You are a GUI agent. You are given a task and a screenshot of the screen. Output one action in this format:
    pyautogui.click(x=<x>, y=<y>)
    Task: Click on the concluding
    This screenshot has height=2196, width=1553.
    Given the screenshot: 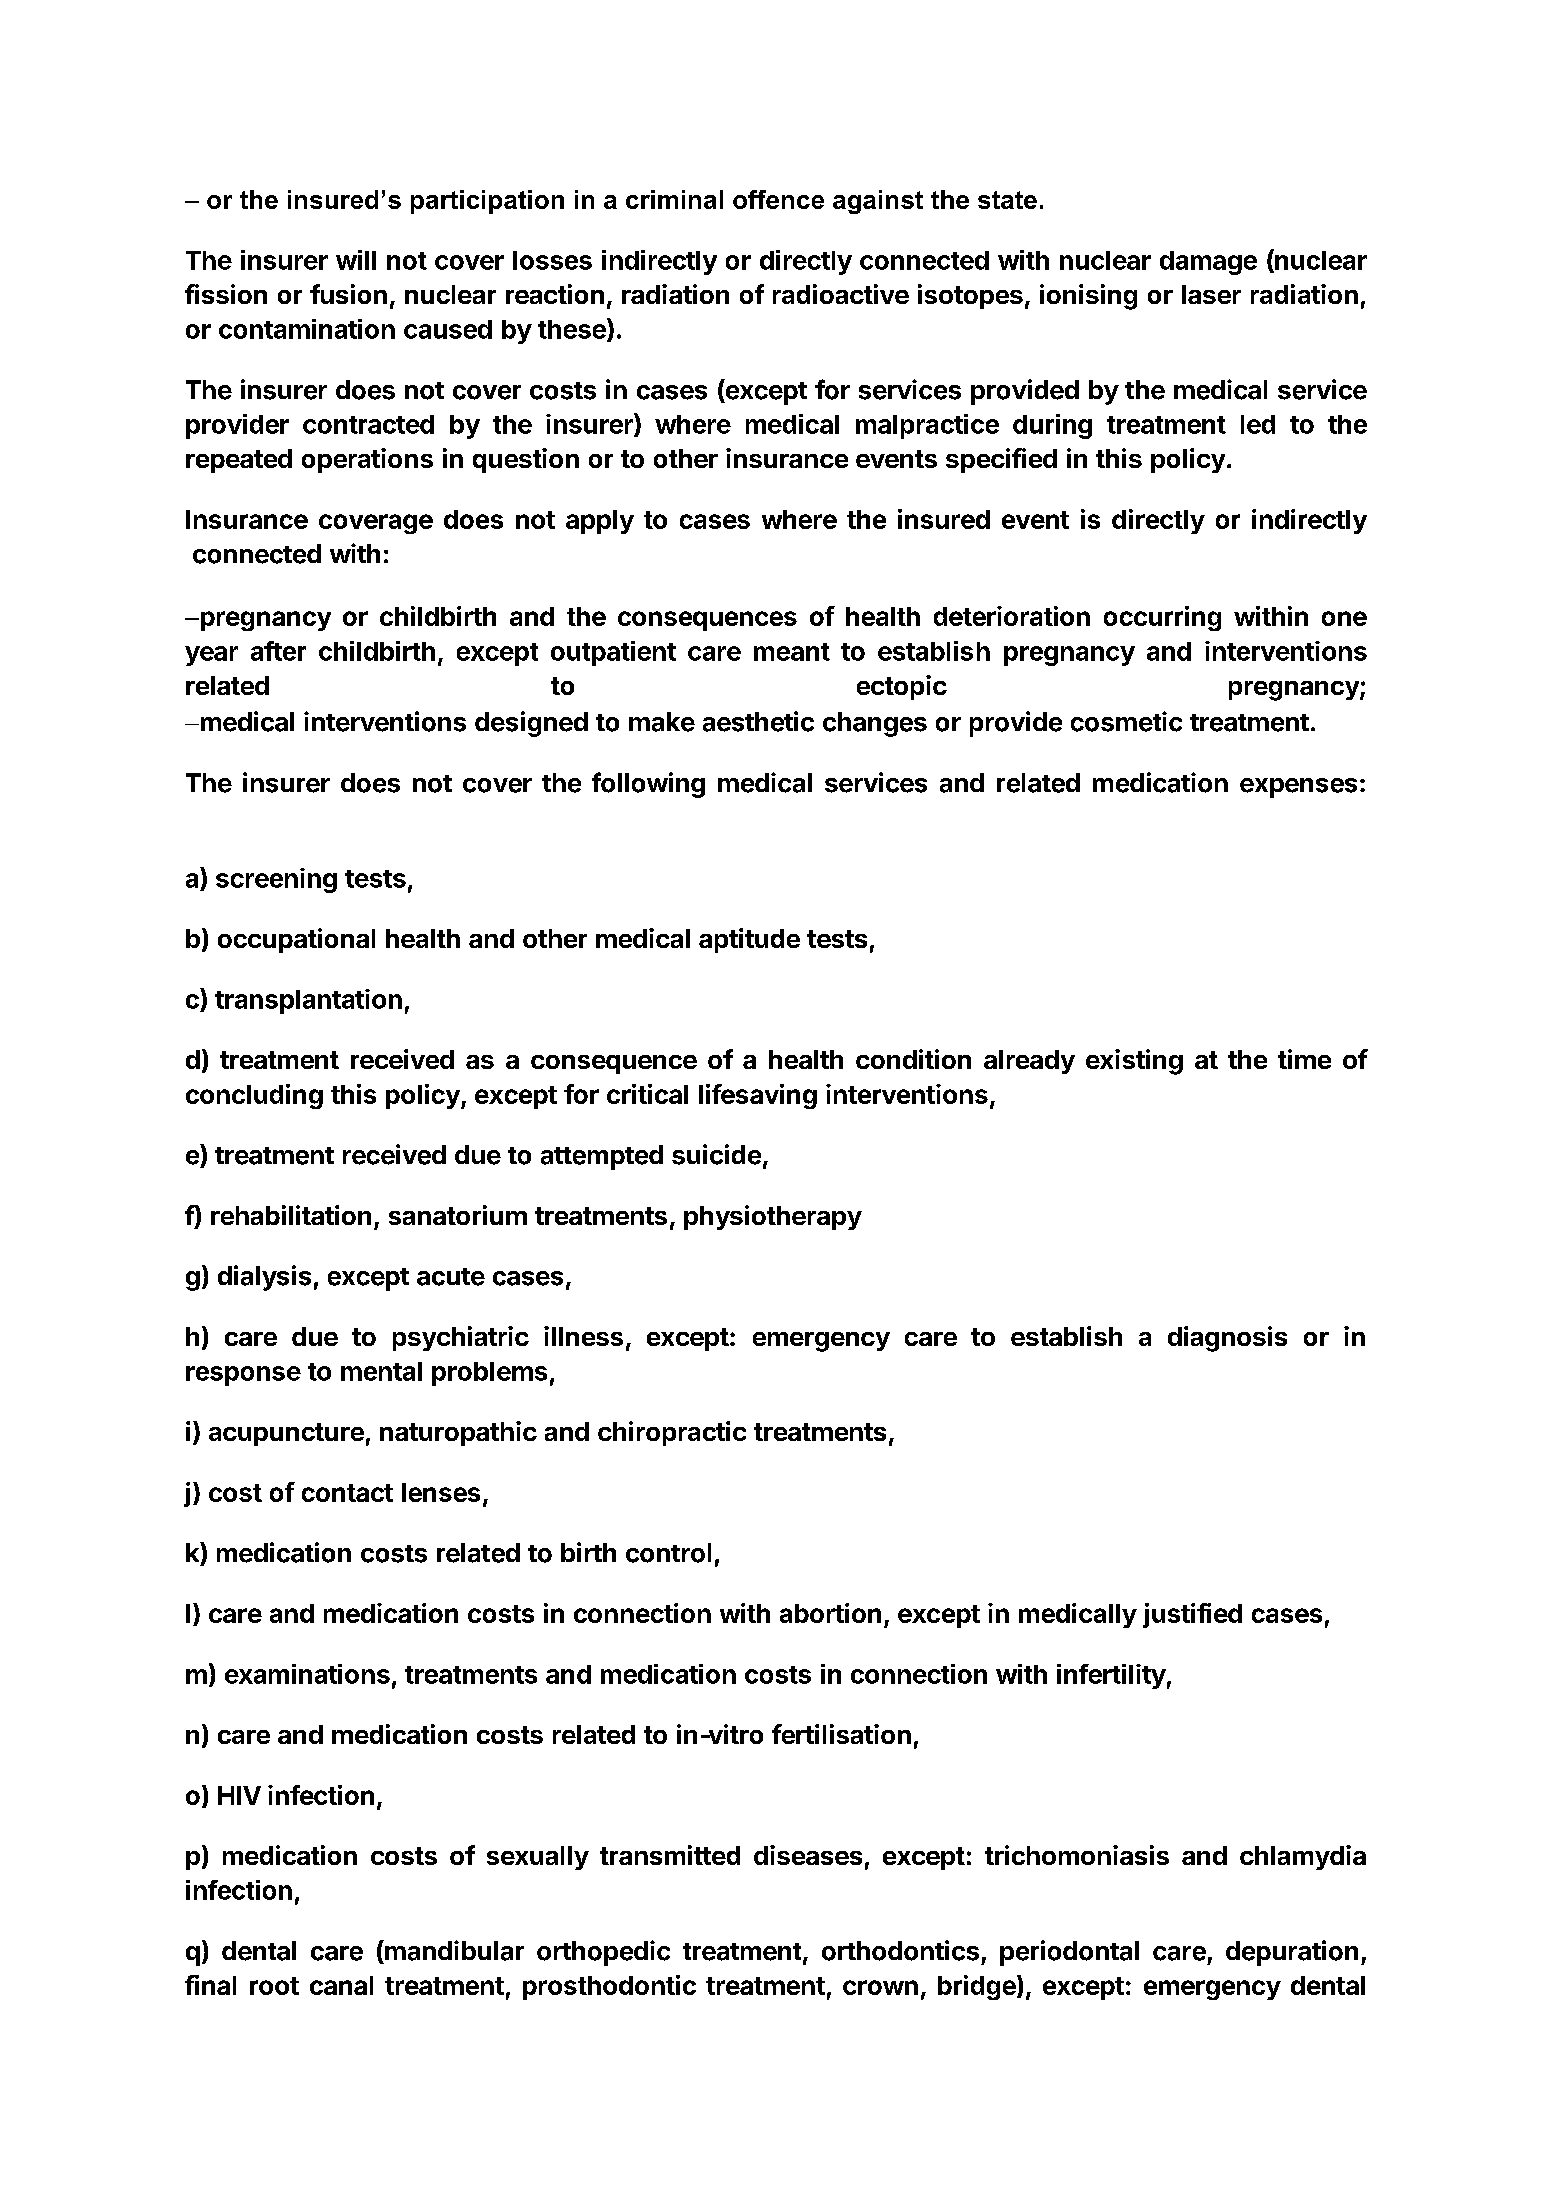 What is the action you would take?
    pyautogui.click(x=254, y=1096)
